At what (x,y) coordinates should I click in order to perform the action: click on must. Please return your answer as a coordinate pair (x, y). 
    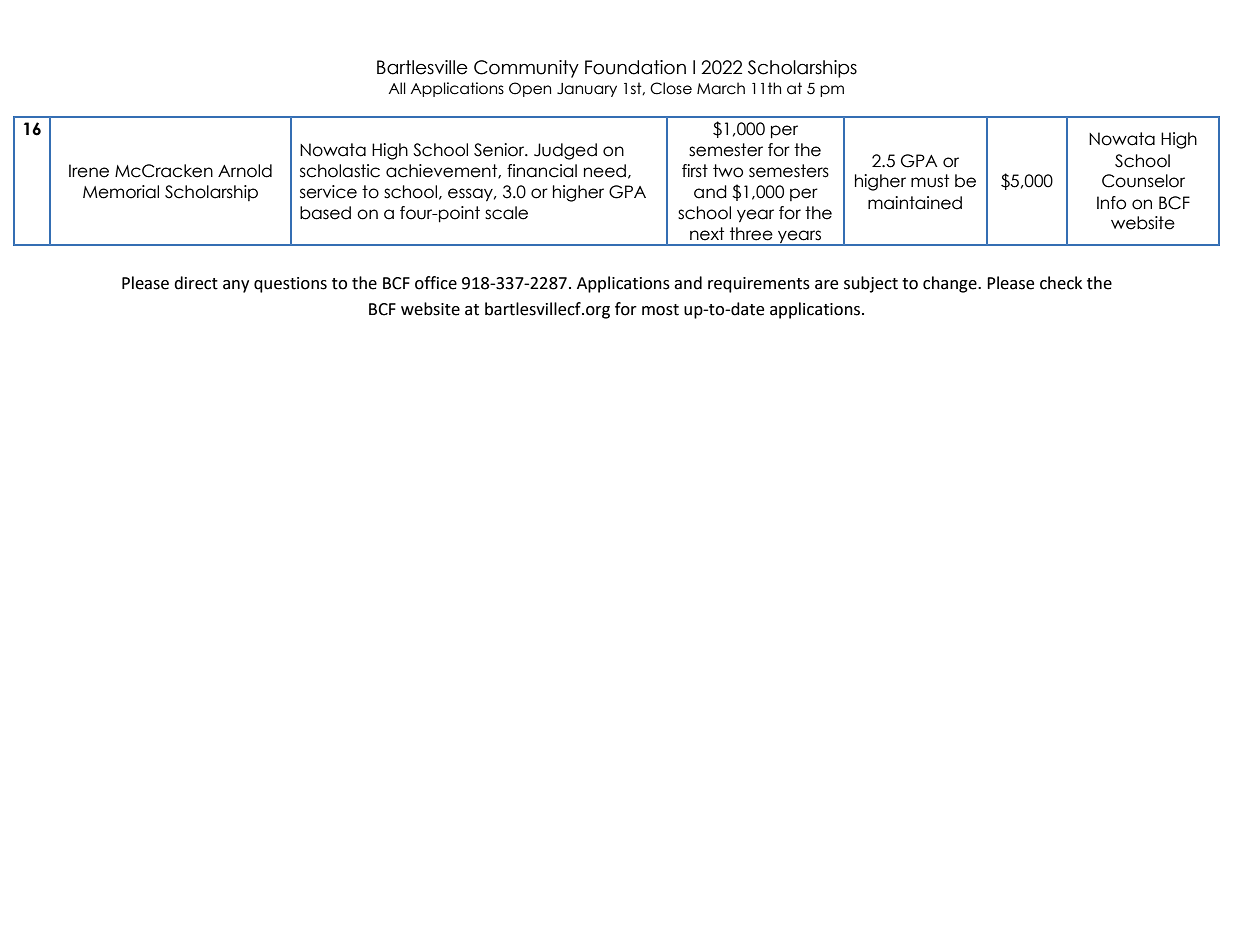
    Looking at the image, I should click on (930, 181).
